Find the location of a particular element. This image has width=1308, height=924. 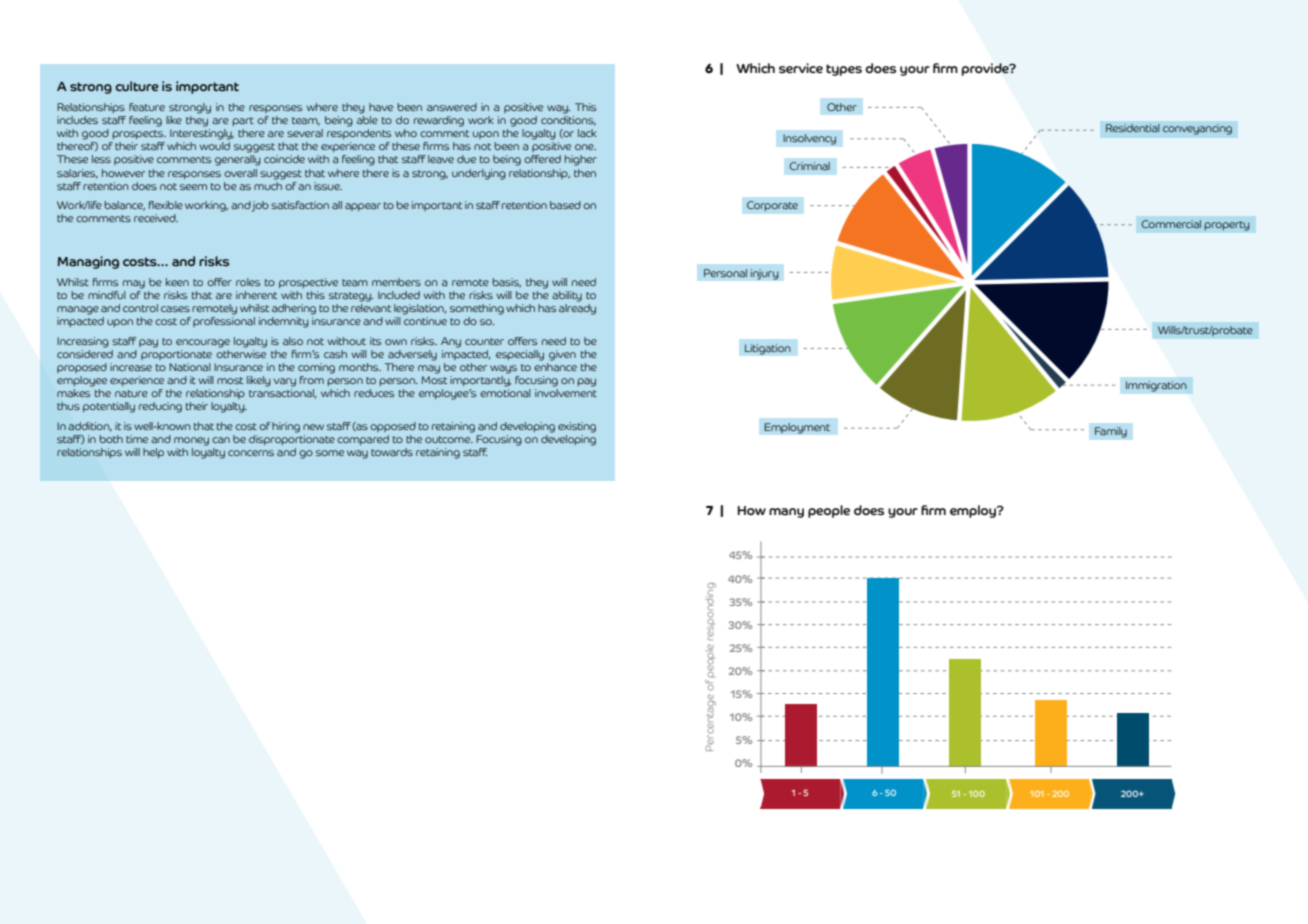

culture is located at coordinates (137, 86).
